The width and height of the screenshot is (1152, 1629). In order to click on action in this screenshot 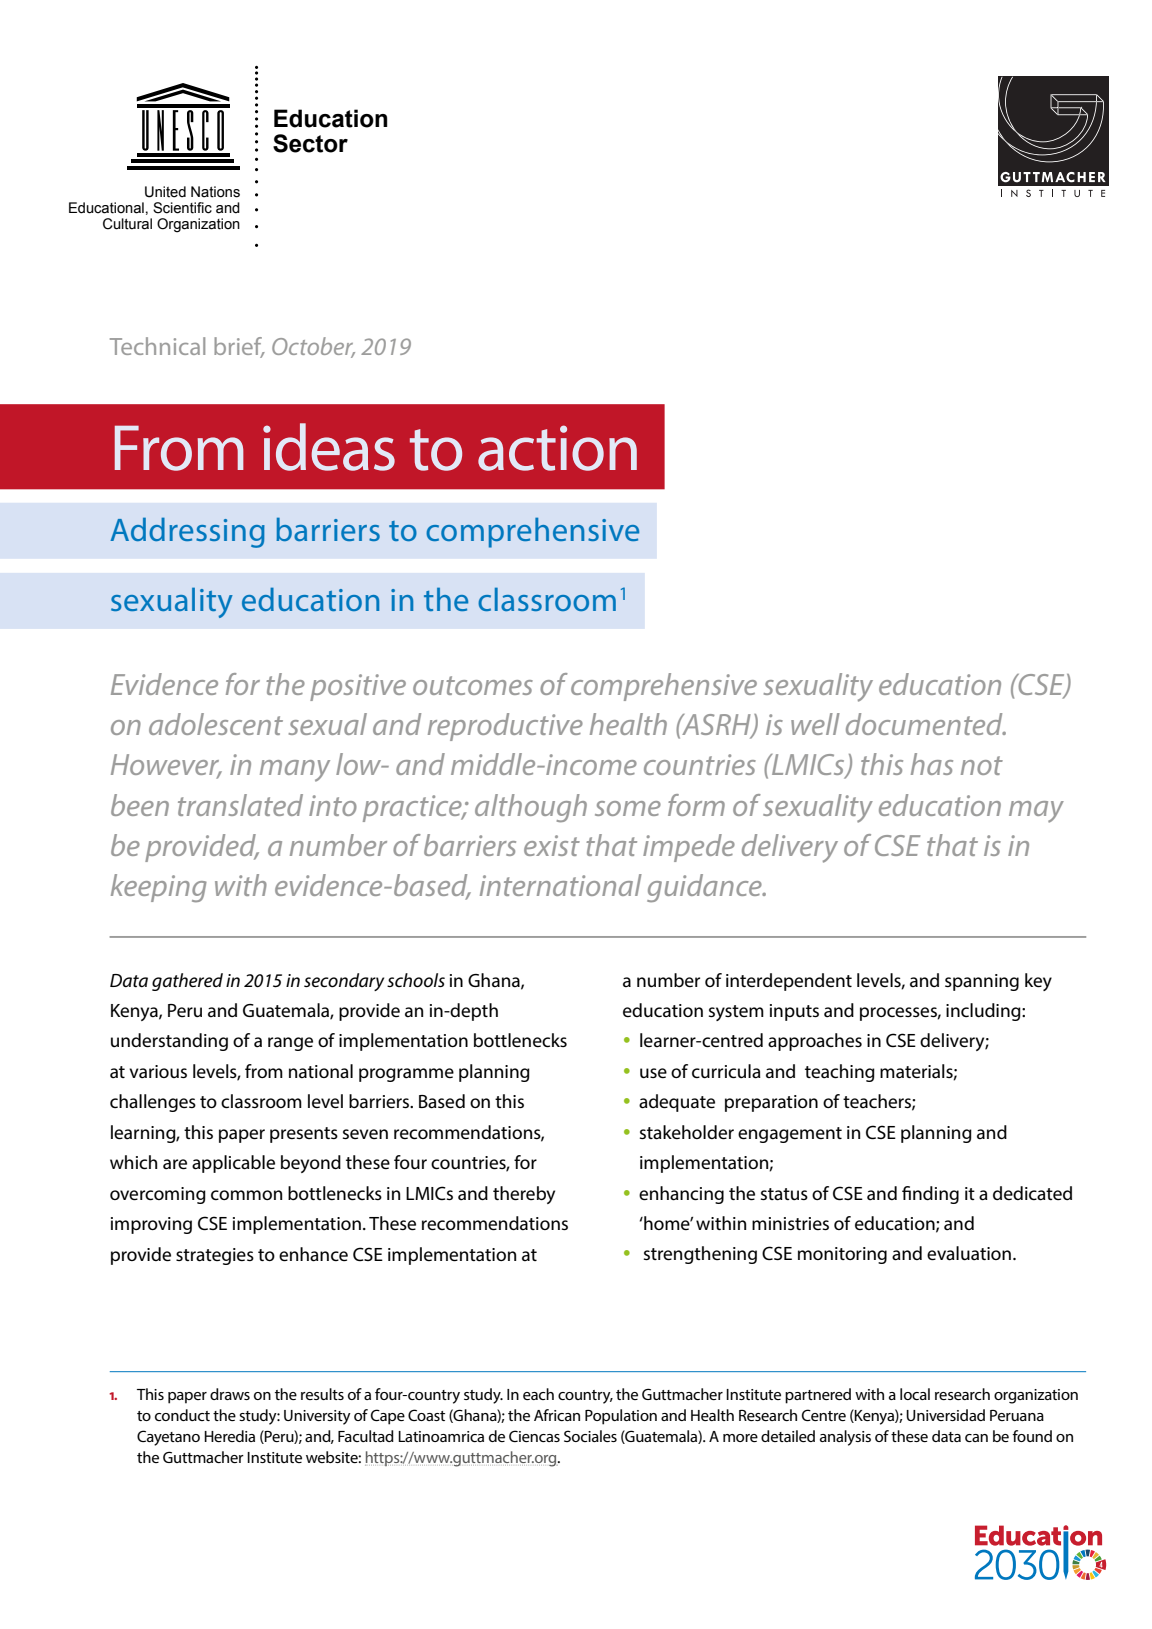, I will do `click(557, 448)`.
